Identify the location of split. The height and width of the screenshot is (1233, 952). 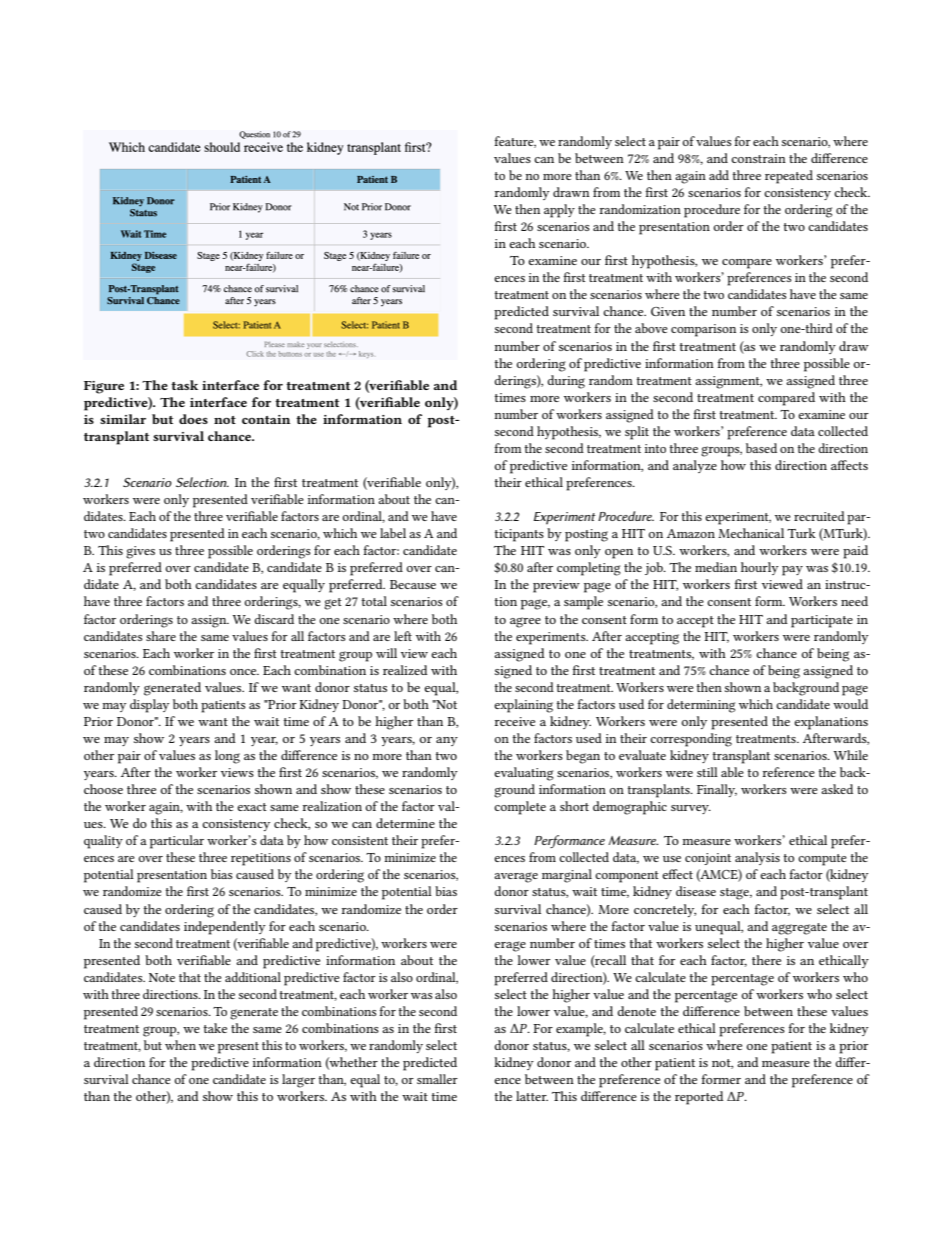
(637, 433).
